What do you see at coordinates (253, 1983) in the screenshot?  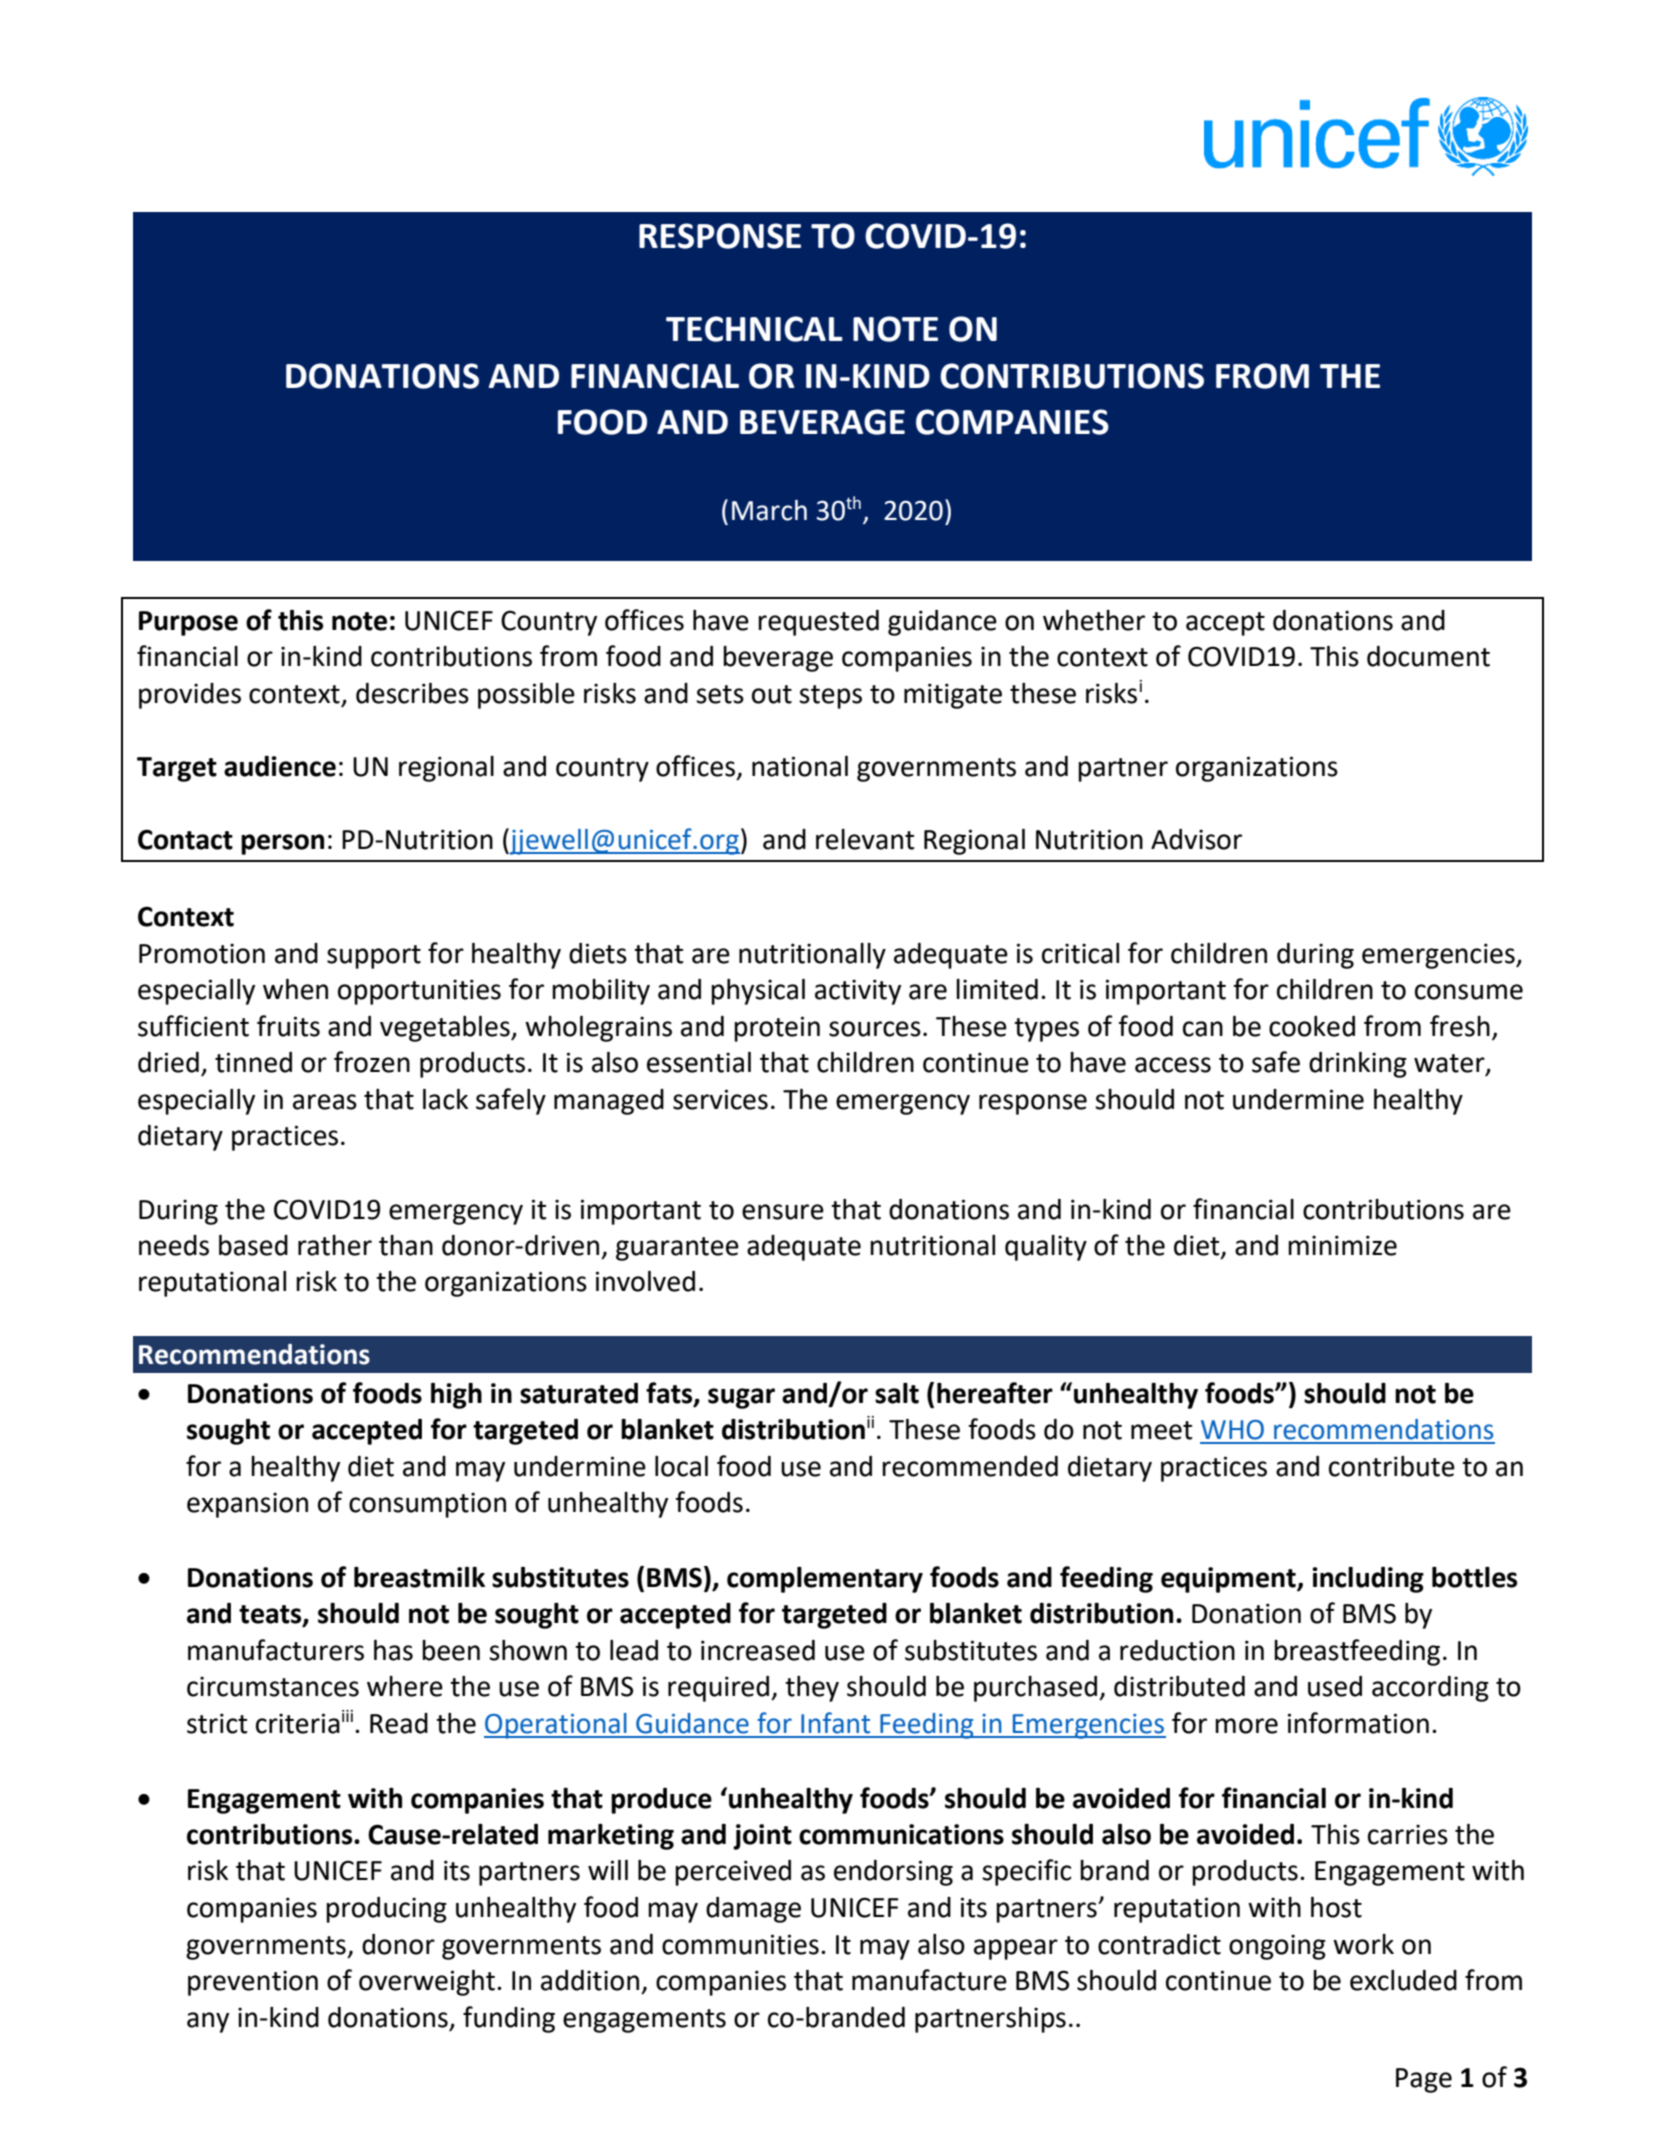 I see `prevention` at bounding box center [253, 1983].
